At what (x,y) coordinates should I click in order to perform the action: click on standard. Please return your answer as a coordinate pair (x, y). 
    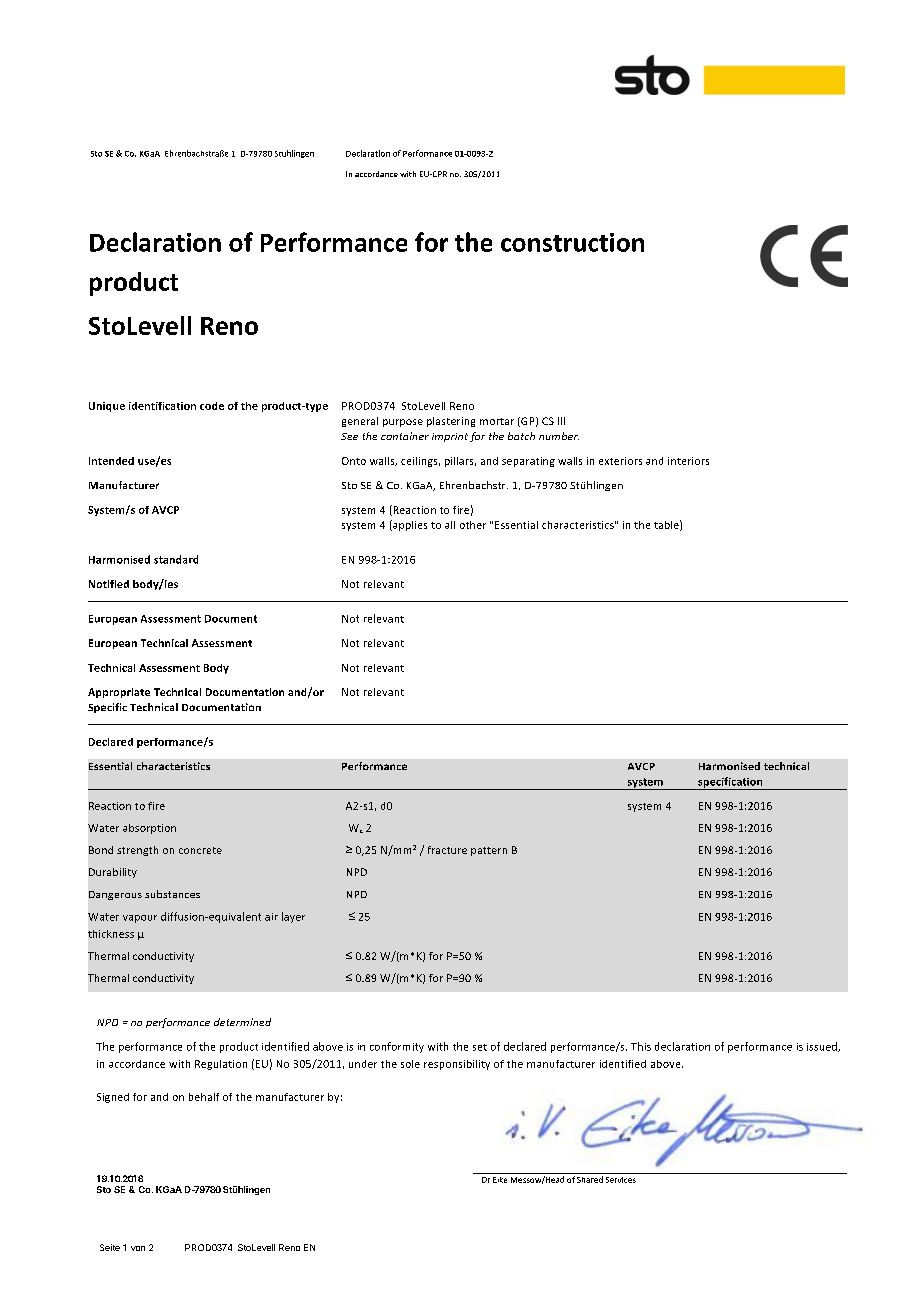
    Looking at the image, I should click on (176, 559).
